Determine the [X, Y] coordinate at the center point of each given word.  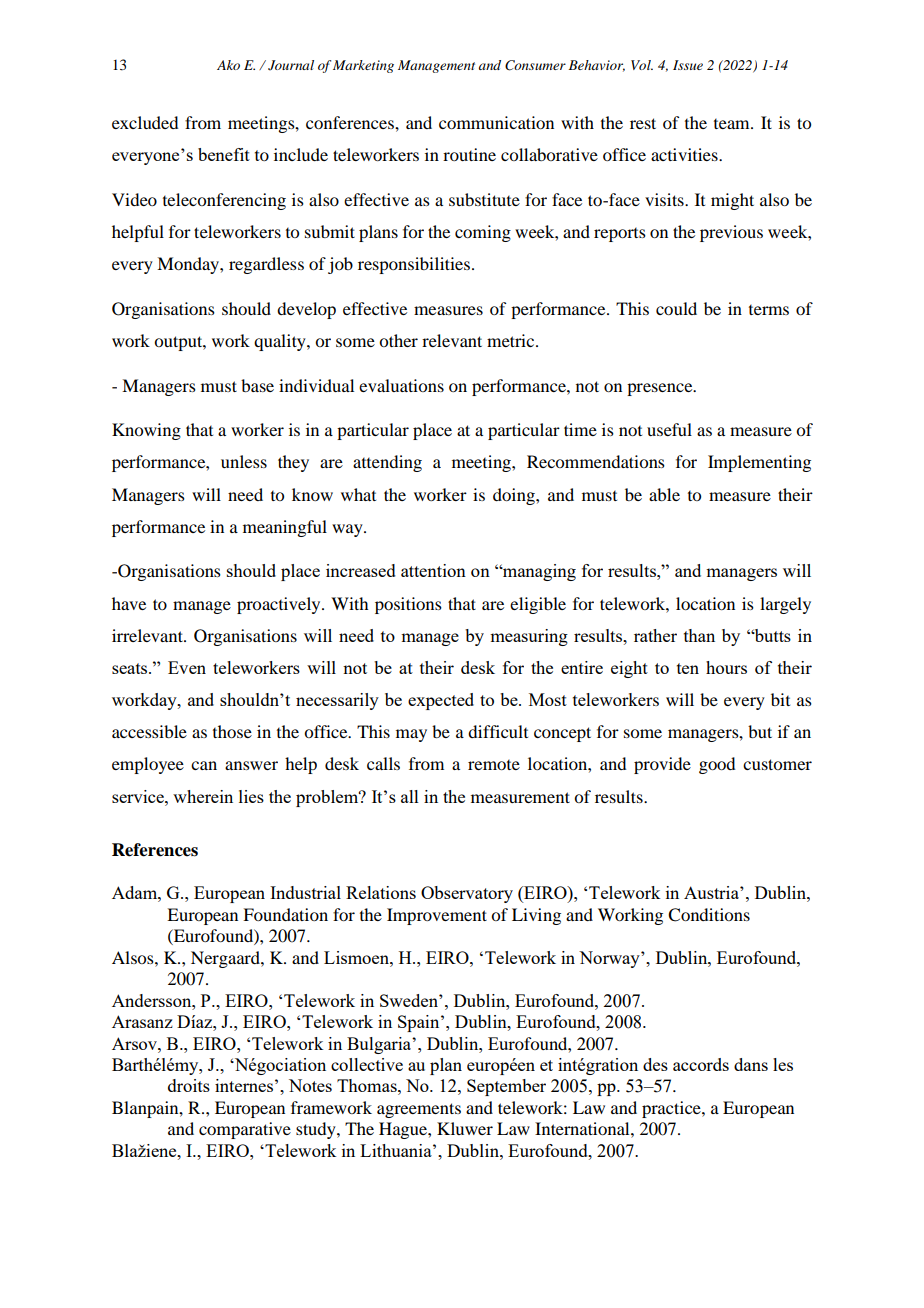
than [699, 635]
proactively [280, 605]
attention [433, 570]
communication [496, 122]
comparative [245, 1130]
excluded [145, 122]
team [733, 124]
